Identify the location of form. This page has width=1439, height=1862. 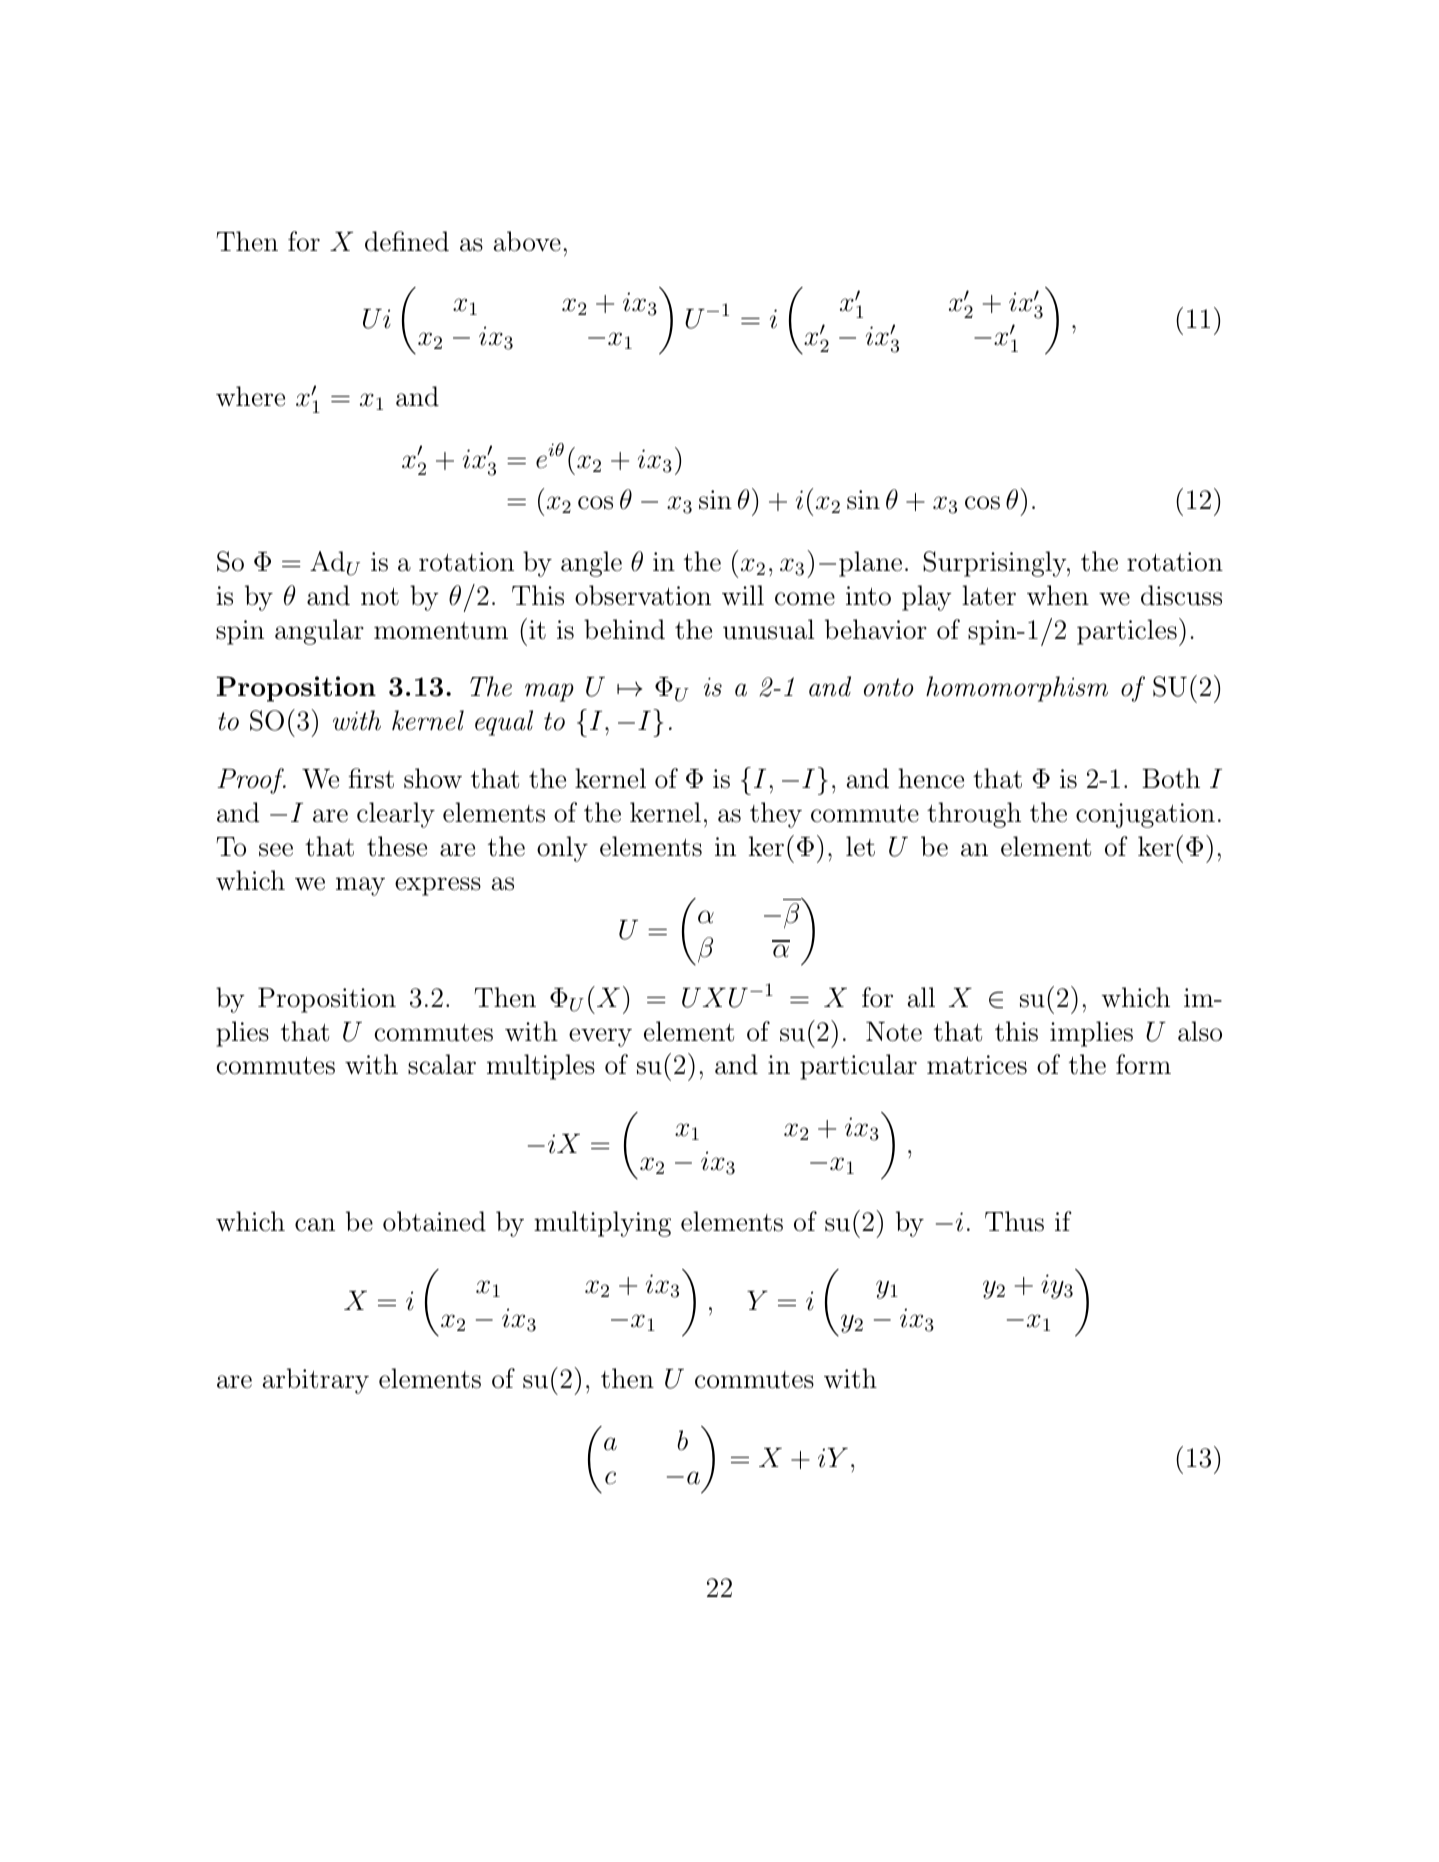
(1143, 1064).
